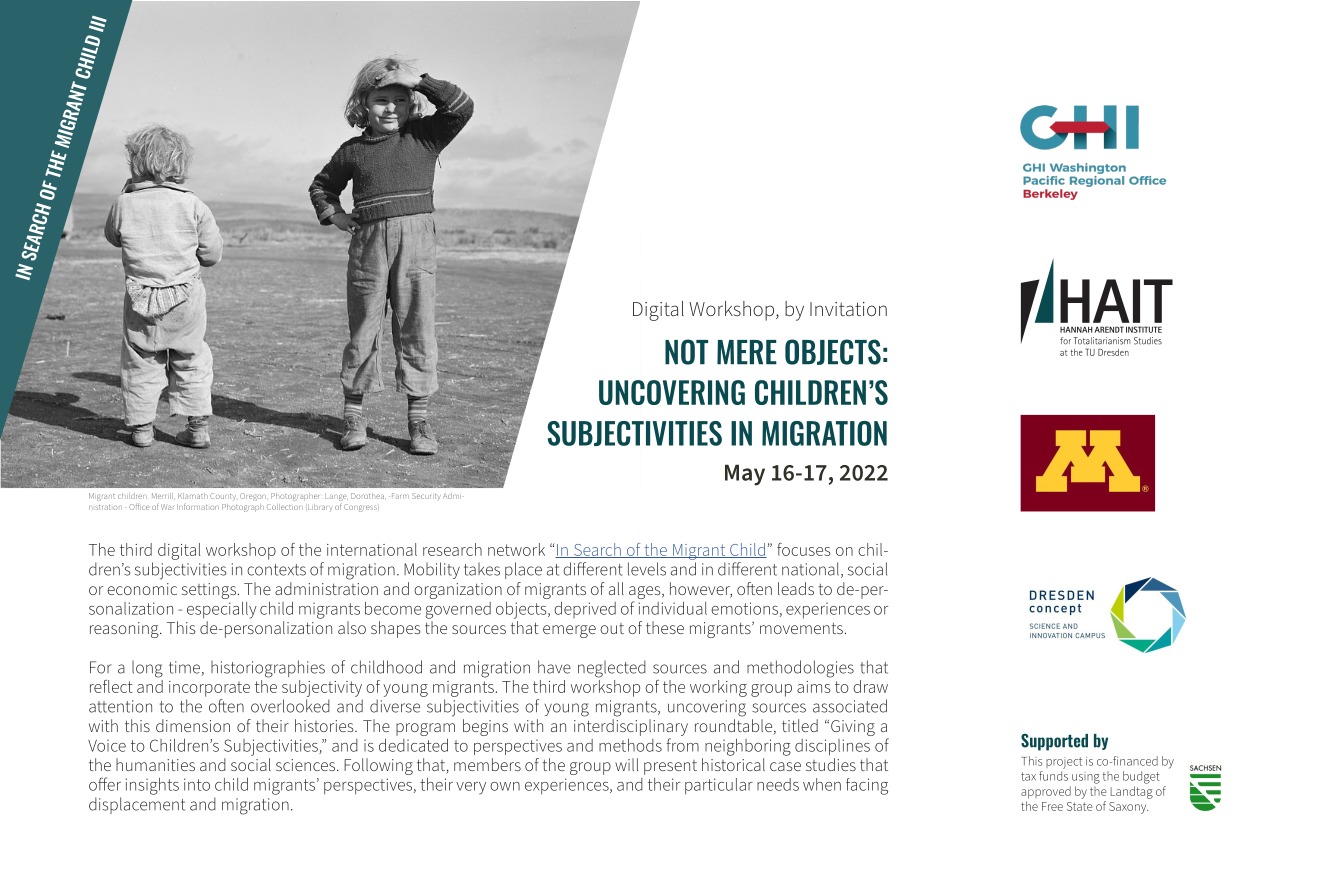 This document has height=896, width=1336. I want to click on draw, so click(870, 686).
